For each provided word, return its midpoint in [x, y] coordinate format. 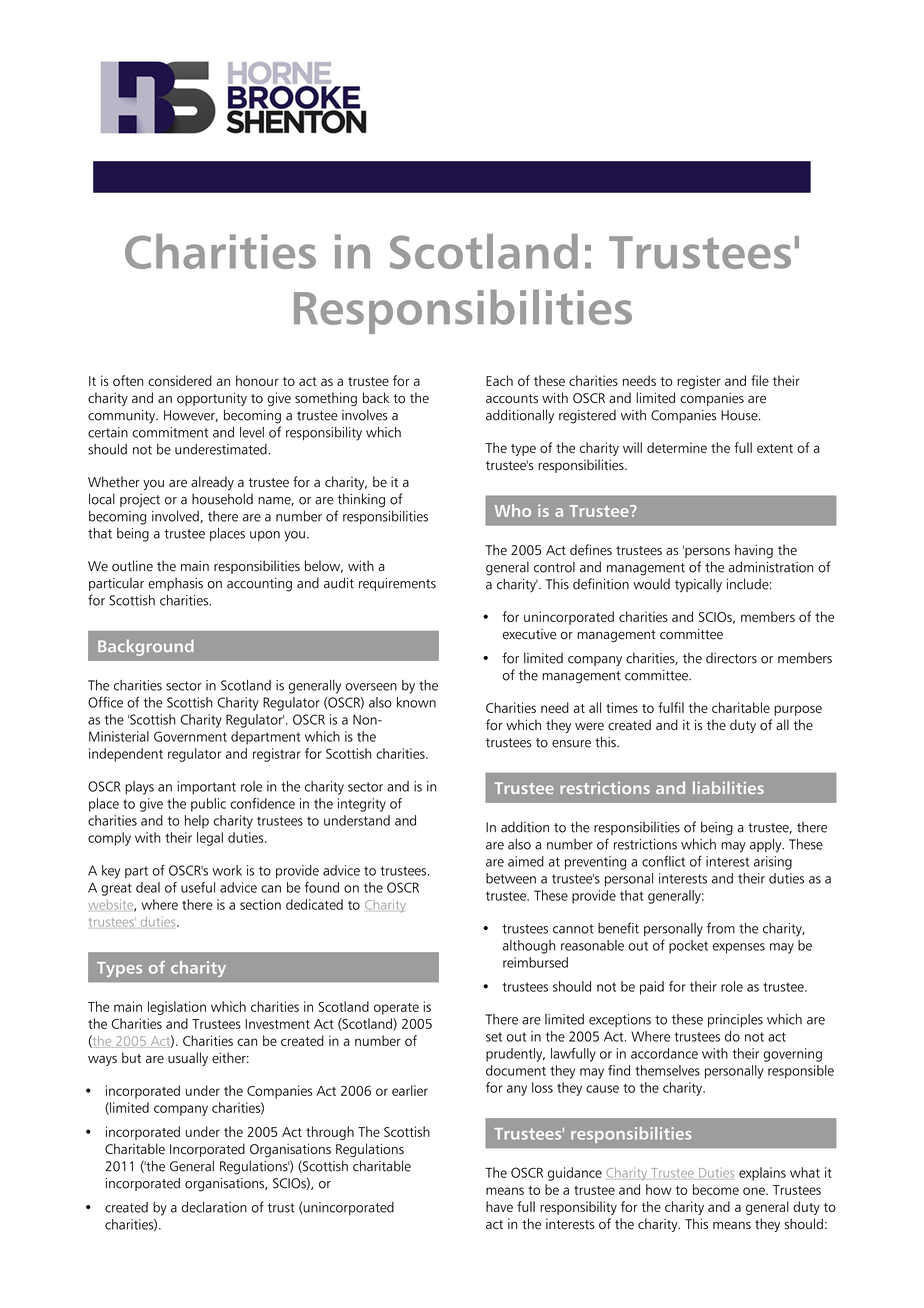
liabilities [728, 787]
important [206, 788]
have [499, 1206]
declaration [214, 1207]
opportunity [212, 399]
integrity [362, 805]
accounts [512, 399]
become [716, 1189]
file [760, 380]
